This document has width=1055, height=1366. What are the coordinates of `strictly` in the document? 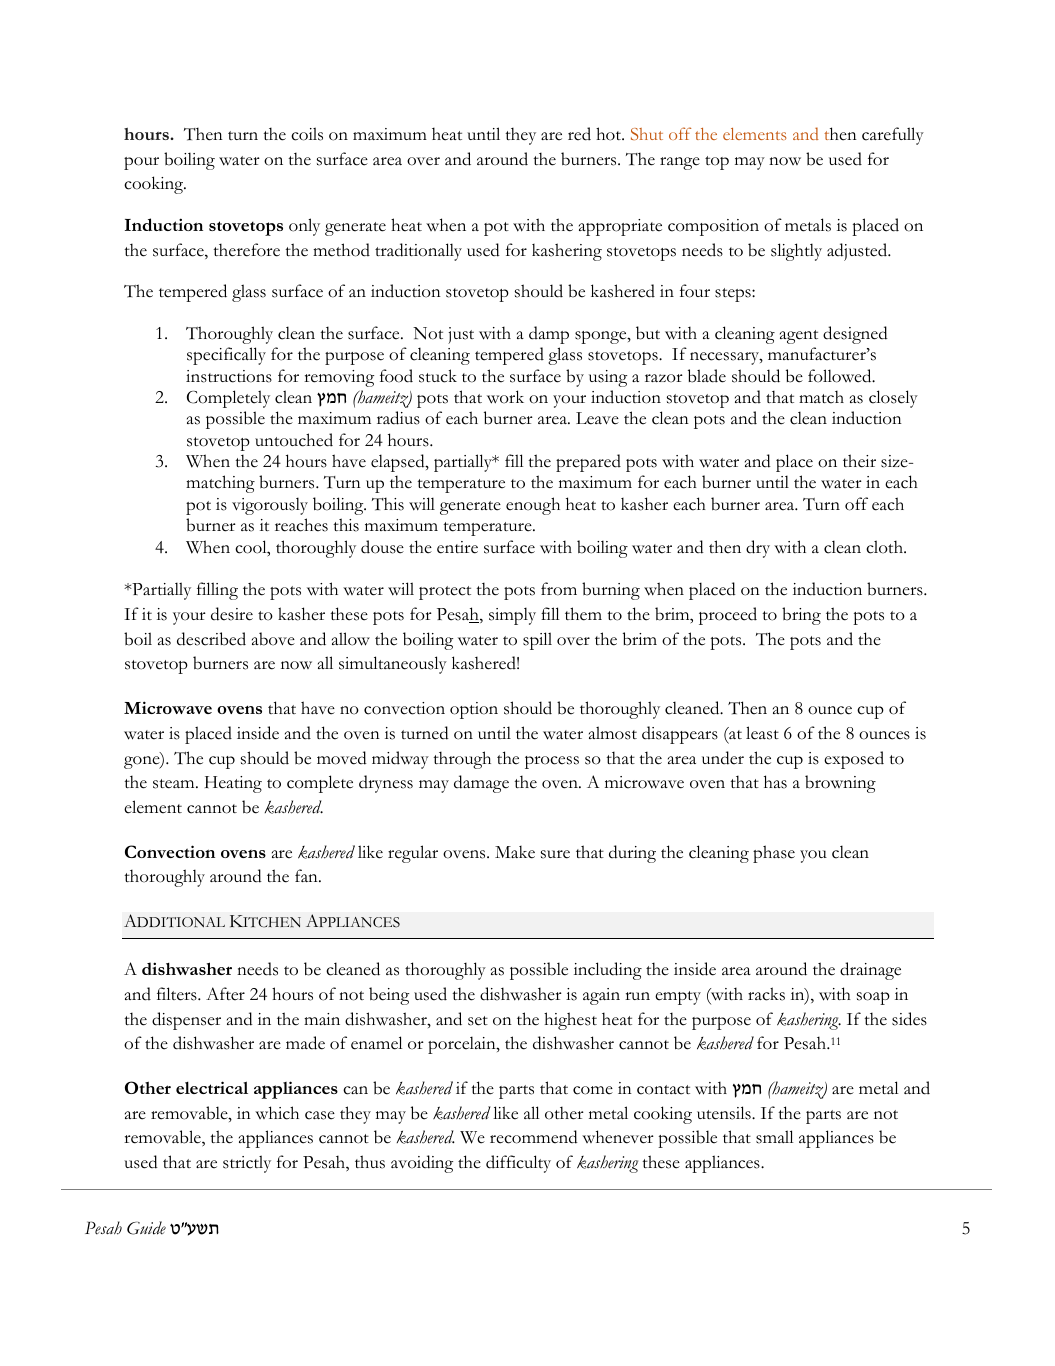 It's located at (247, 1164).
